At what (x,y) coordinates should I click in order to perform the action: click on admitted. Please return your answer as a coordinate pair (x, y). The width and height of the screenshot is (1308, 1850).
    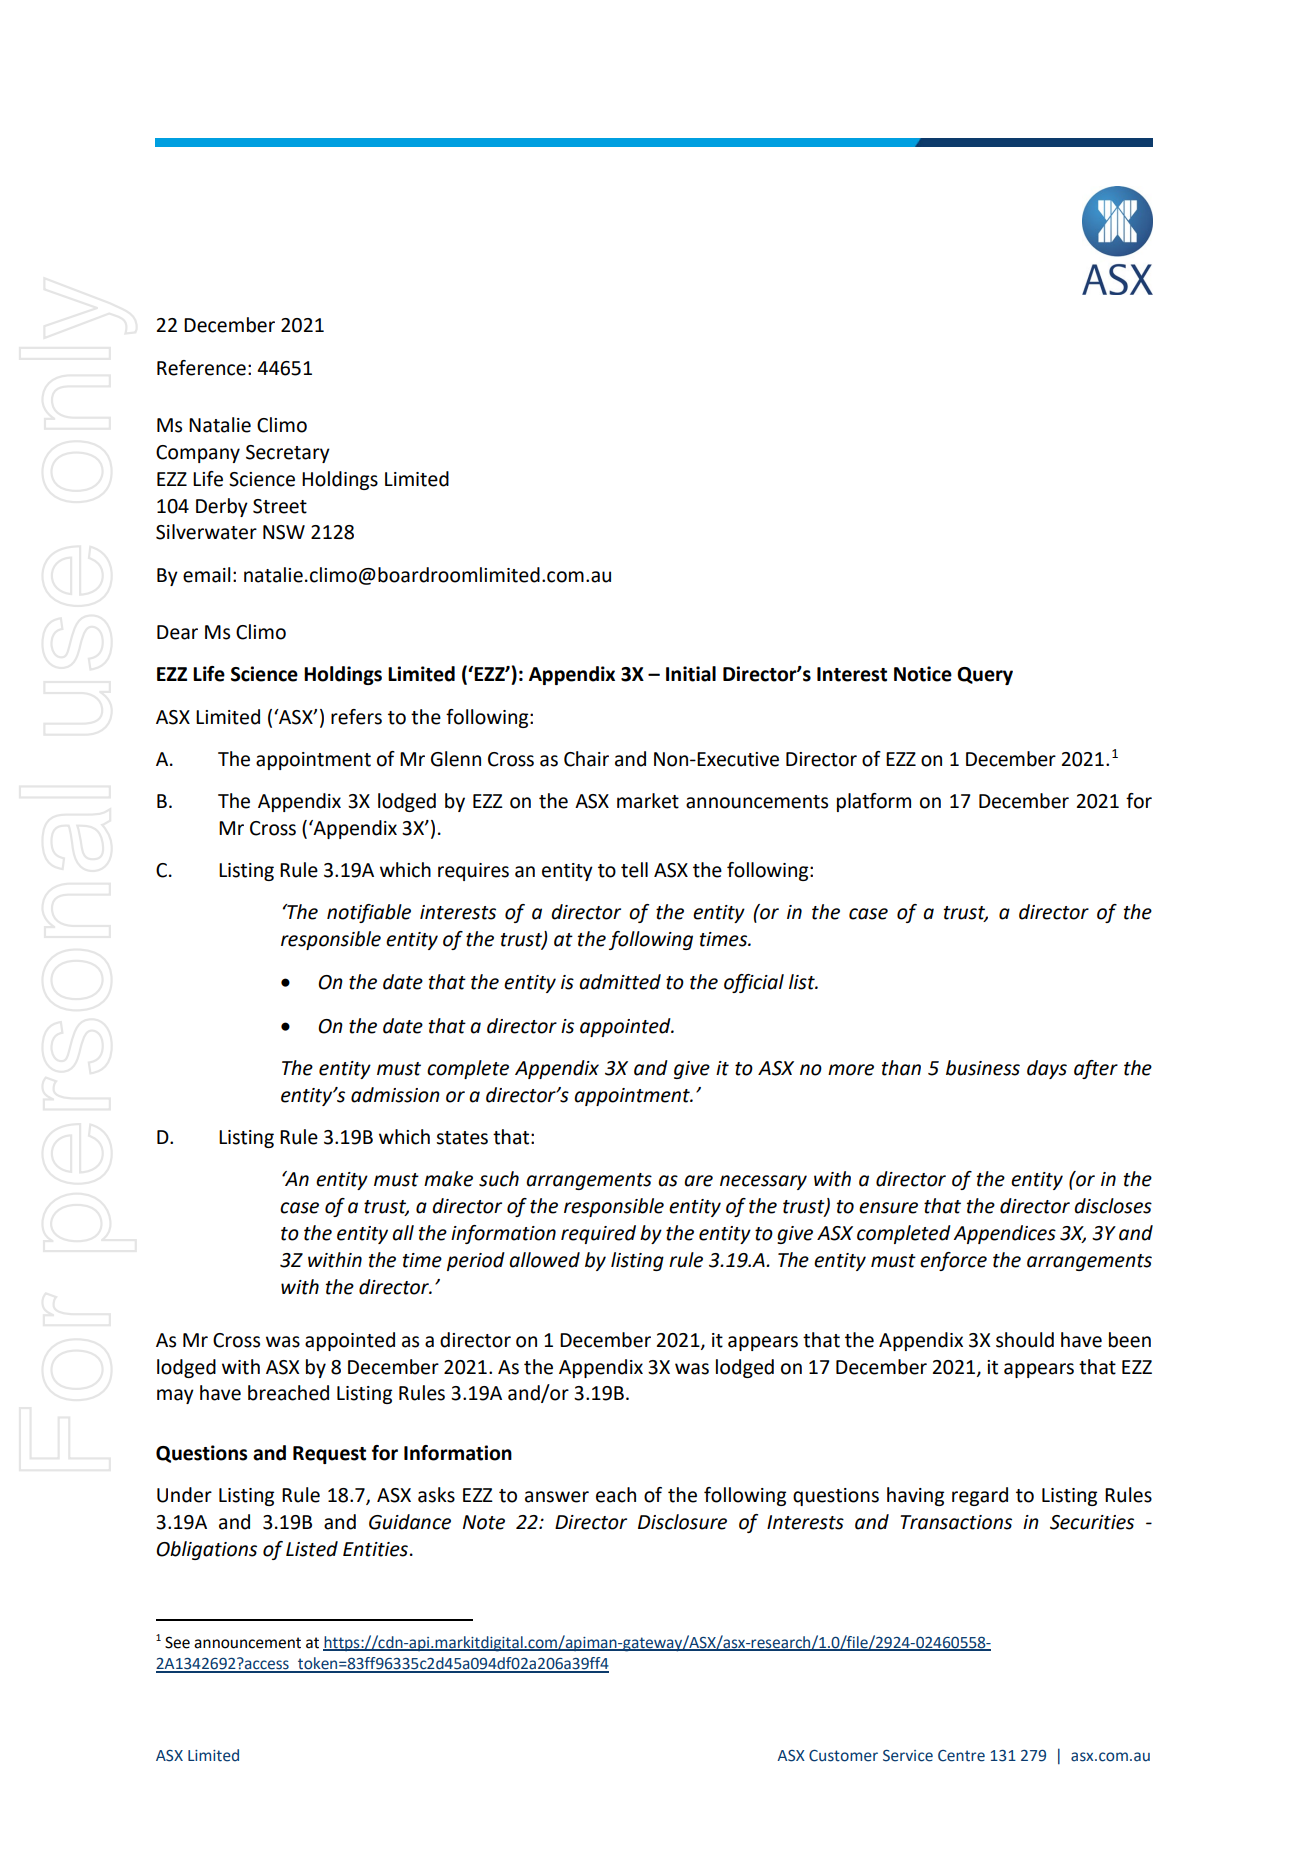
    Looking at the image, I should click on (620, 982).
